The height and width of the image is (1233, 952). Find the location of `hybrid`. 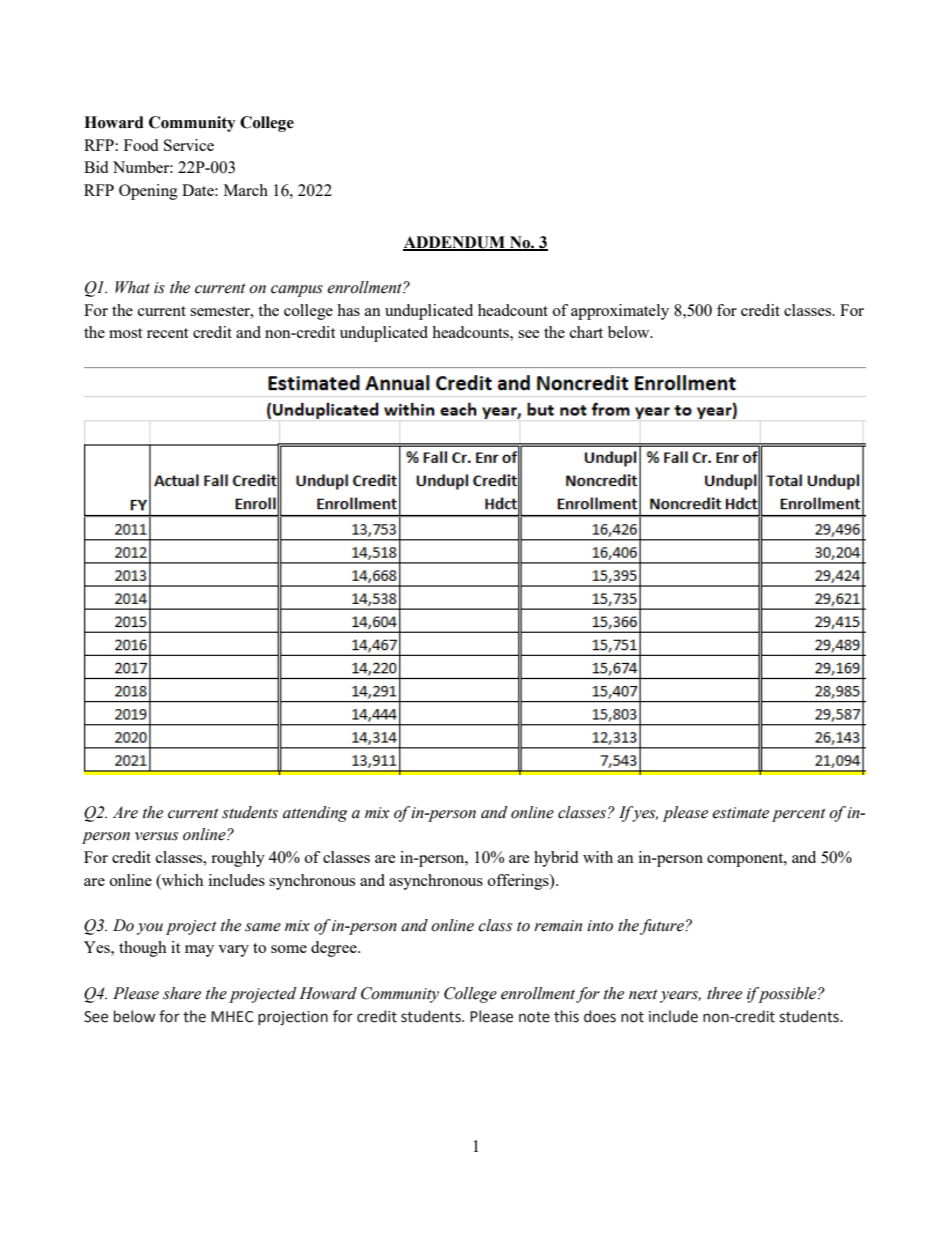

hybrid is located at coordinates (556, 859).
